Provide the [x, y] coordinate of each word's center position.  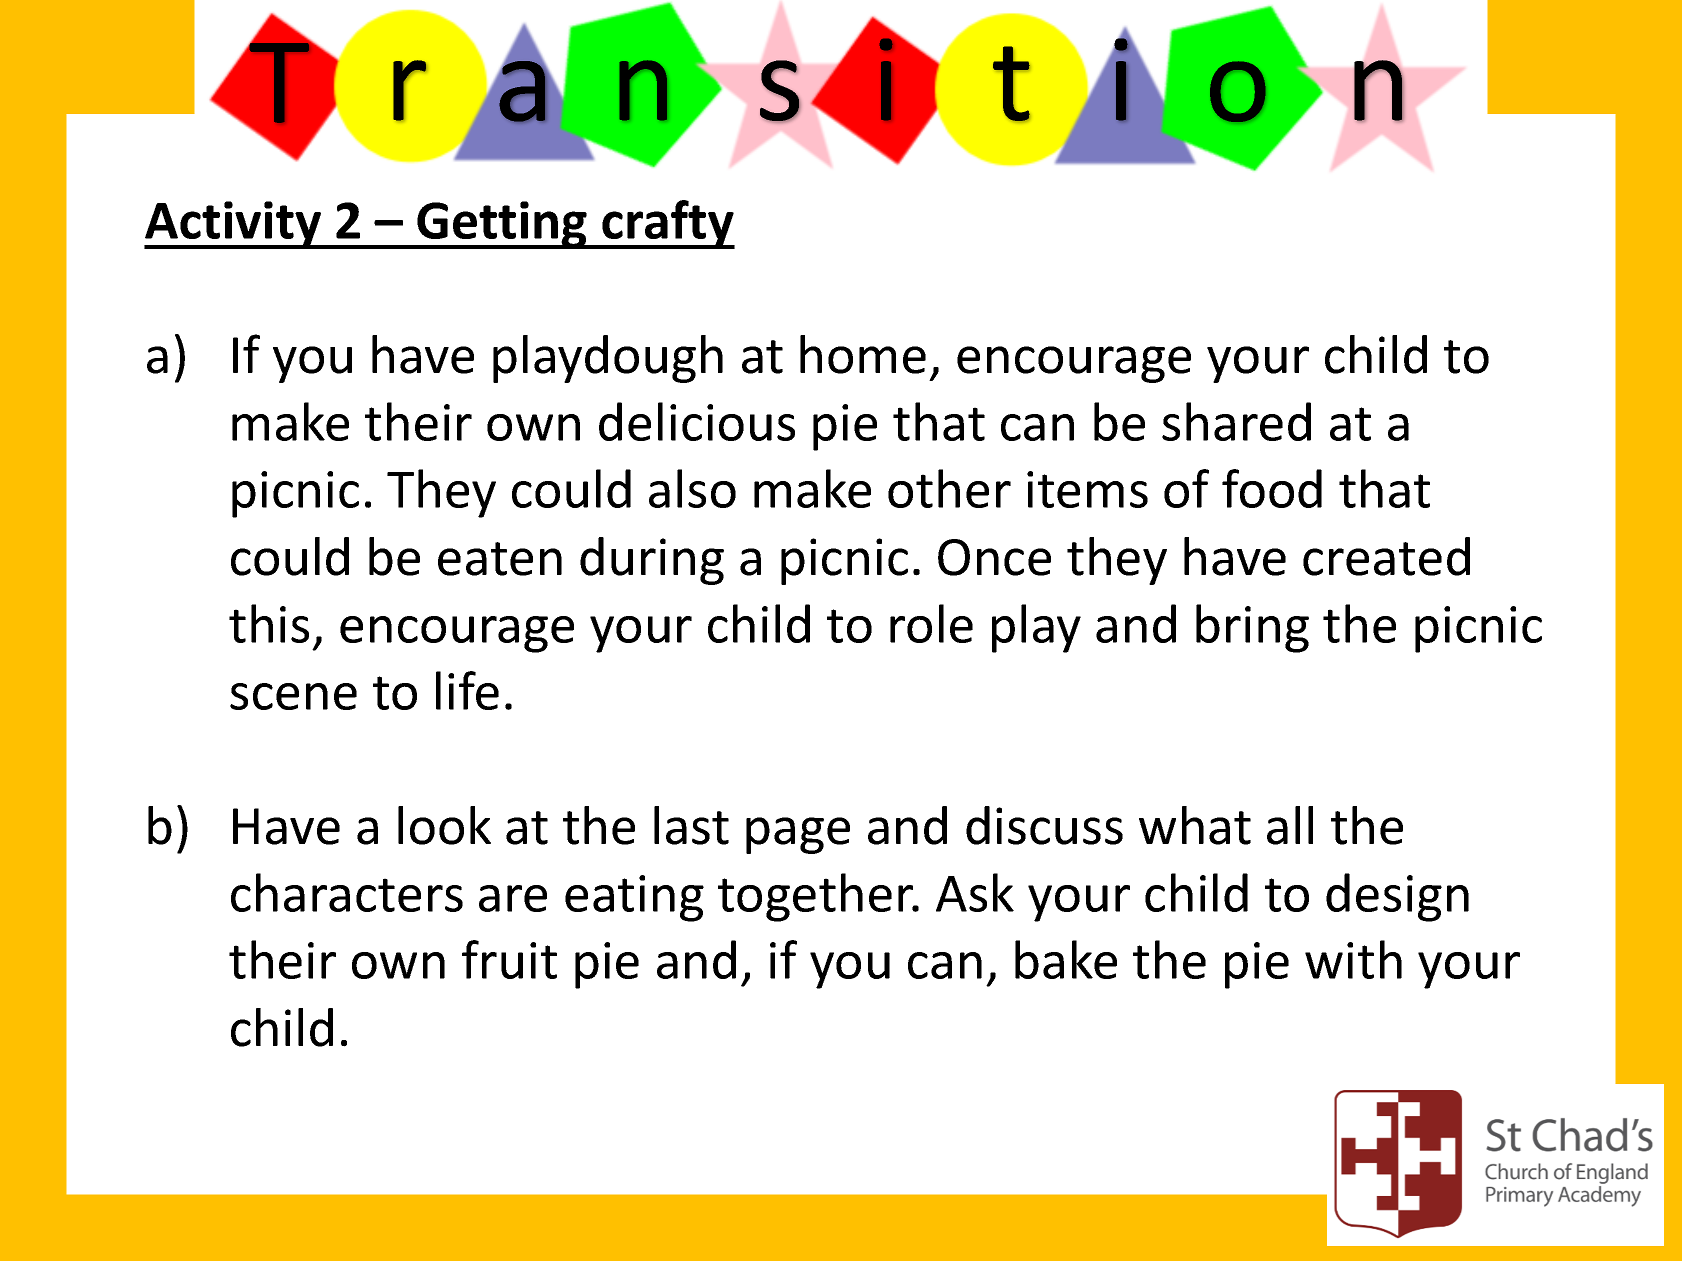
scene [293, 696]
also [692, 488]
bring [1252, 628]
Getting [502, 225]
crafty [667, 224]
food [1272, 488]
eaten [500, 559]
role [931, 623]
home [863, 354]
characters [347, 892]
